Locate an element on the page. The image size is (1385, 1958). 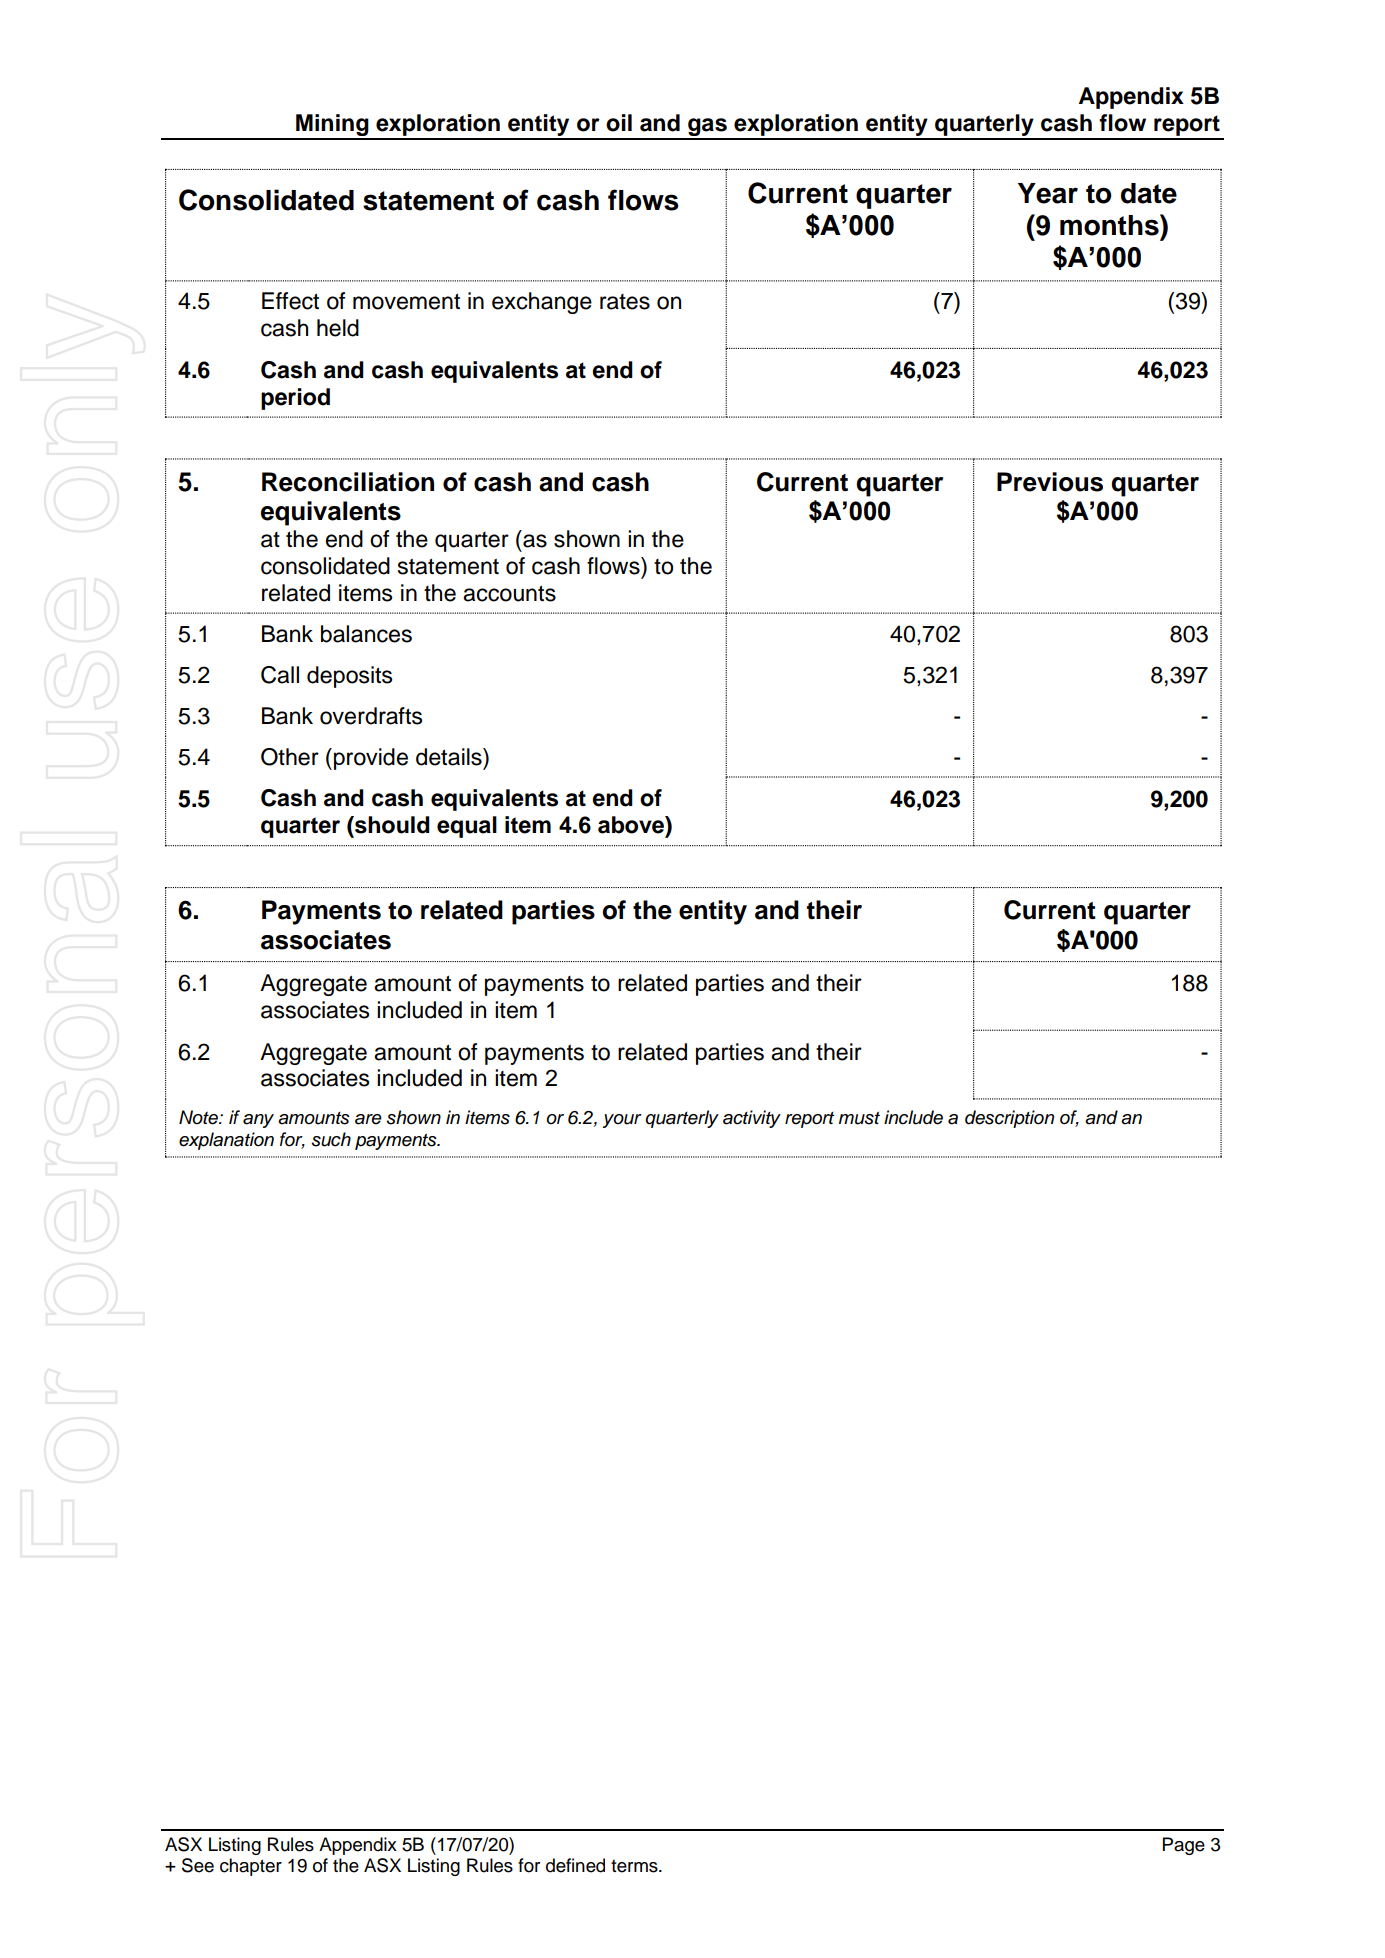
Other is located at coordinates (290, 757).
